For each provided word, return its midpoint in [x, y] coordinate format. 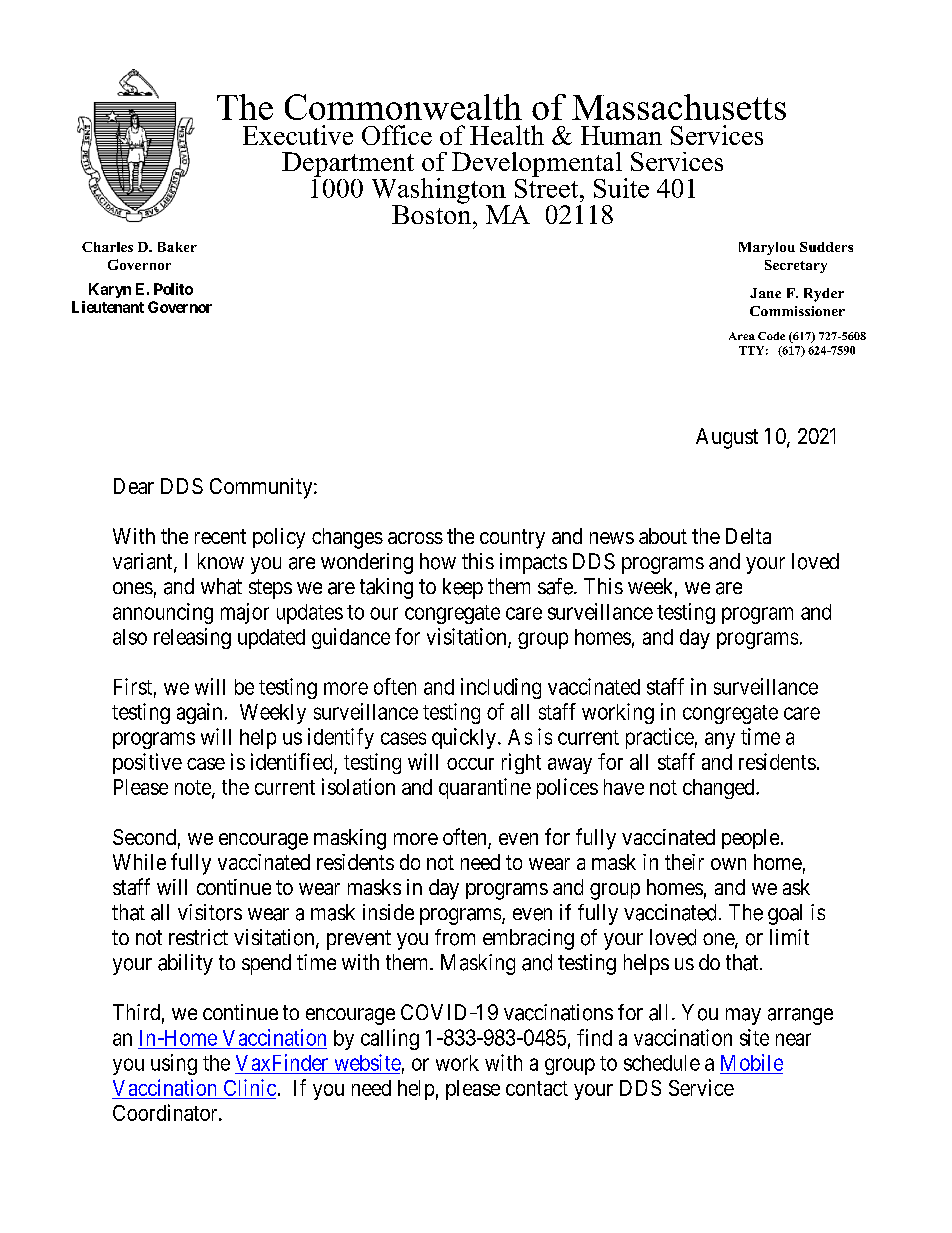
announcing [163, 613]
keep [463, 588]
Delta [748, 536]
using [174, 1064]
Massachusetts [679, 107]
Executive [298, 135]
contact [537, 1088]
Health [507, 135]
